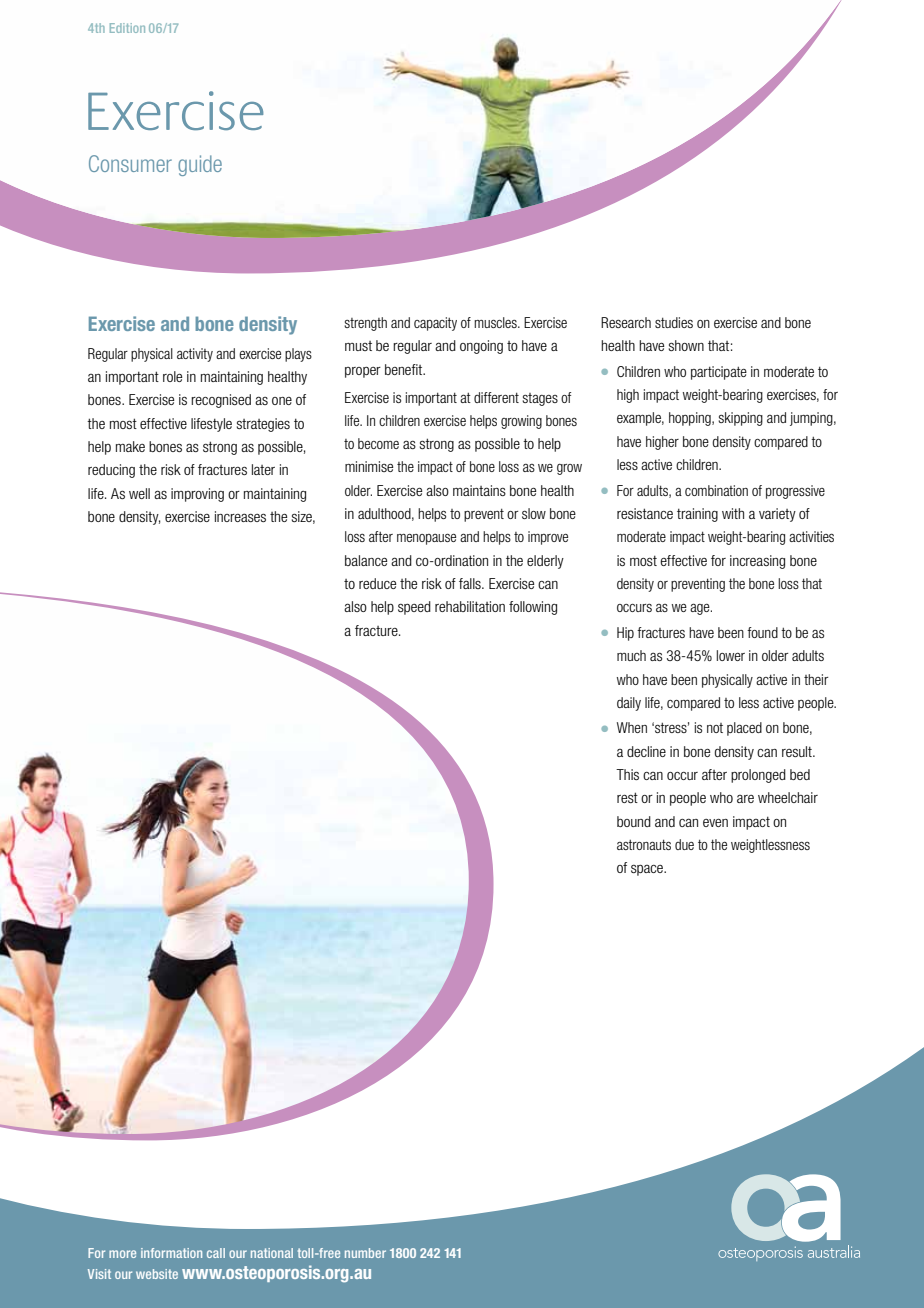 This screenshot has height=1308, width=924. What do you see at coordinates (479, 490) in the screenshot?
I see `maintains` at bounding box center [479, 490].
